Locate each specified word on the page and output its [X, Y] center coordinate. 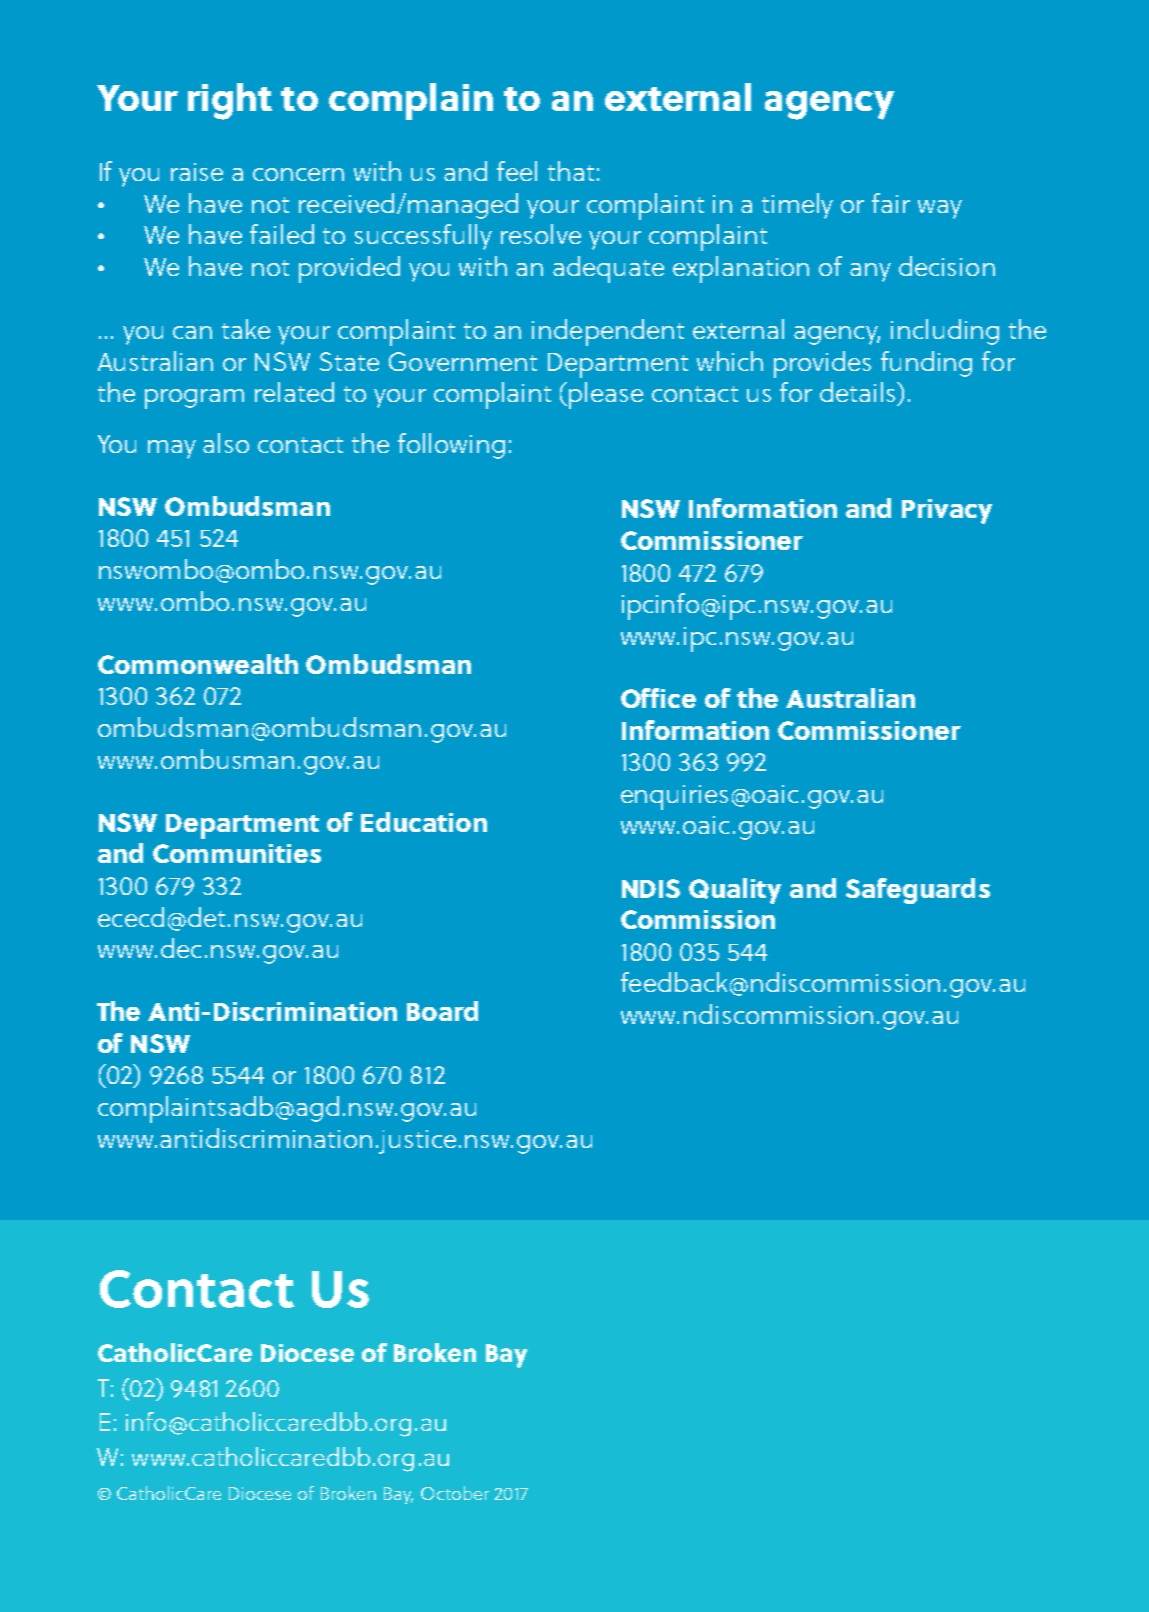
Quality [735, 891]
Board [442, 1011]
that [571, 171]
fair [891, 203]
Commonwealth [198, 664]
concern [298, 174]
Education [424, 822]
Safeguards [918, 891]
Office [658, 698]
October [455, 1493]
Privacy [947, 511]
